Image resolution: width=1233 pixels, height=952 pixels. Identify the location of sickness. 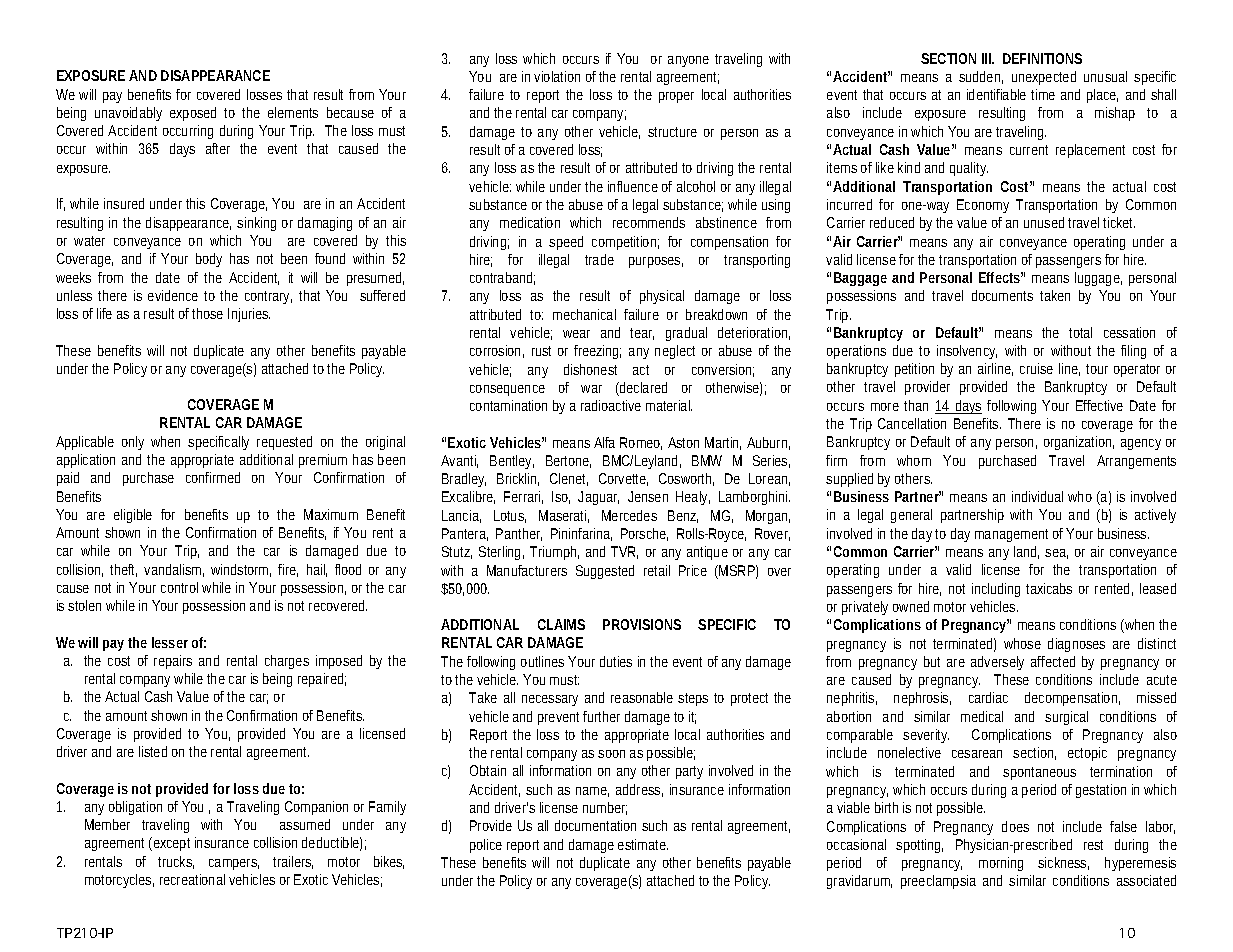
(1063, 863).
